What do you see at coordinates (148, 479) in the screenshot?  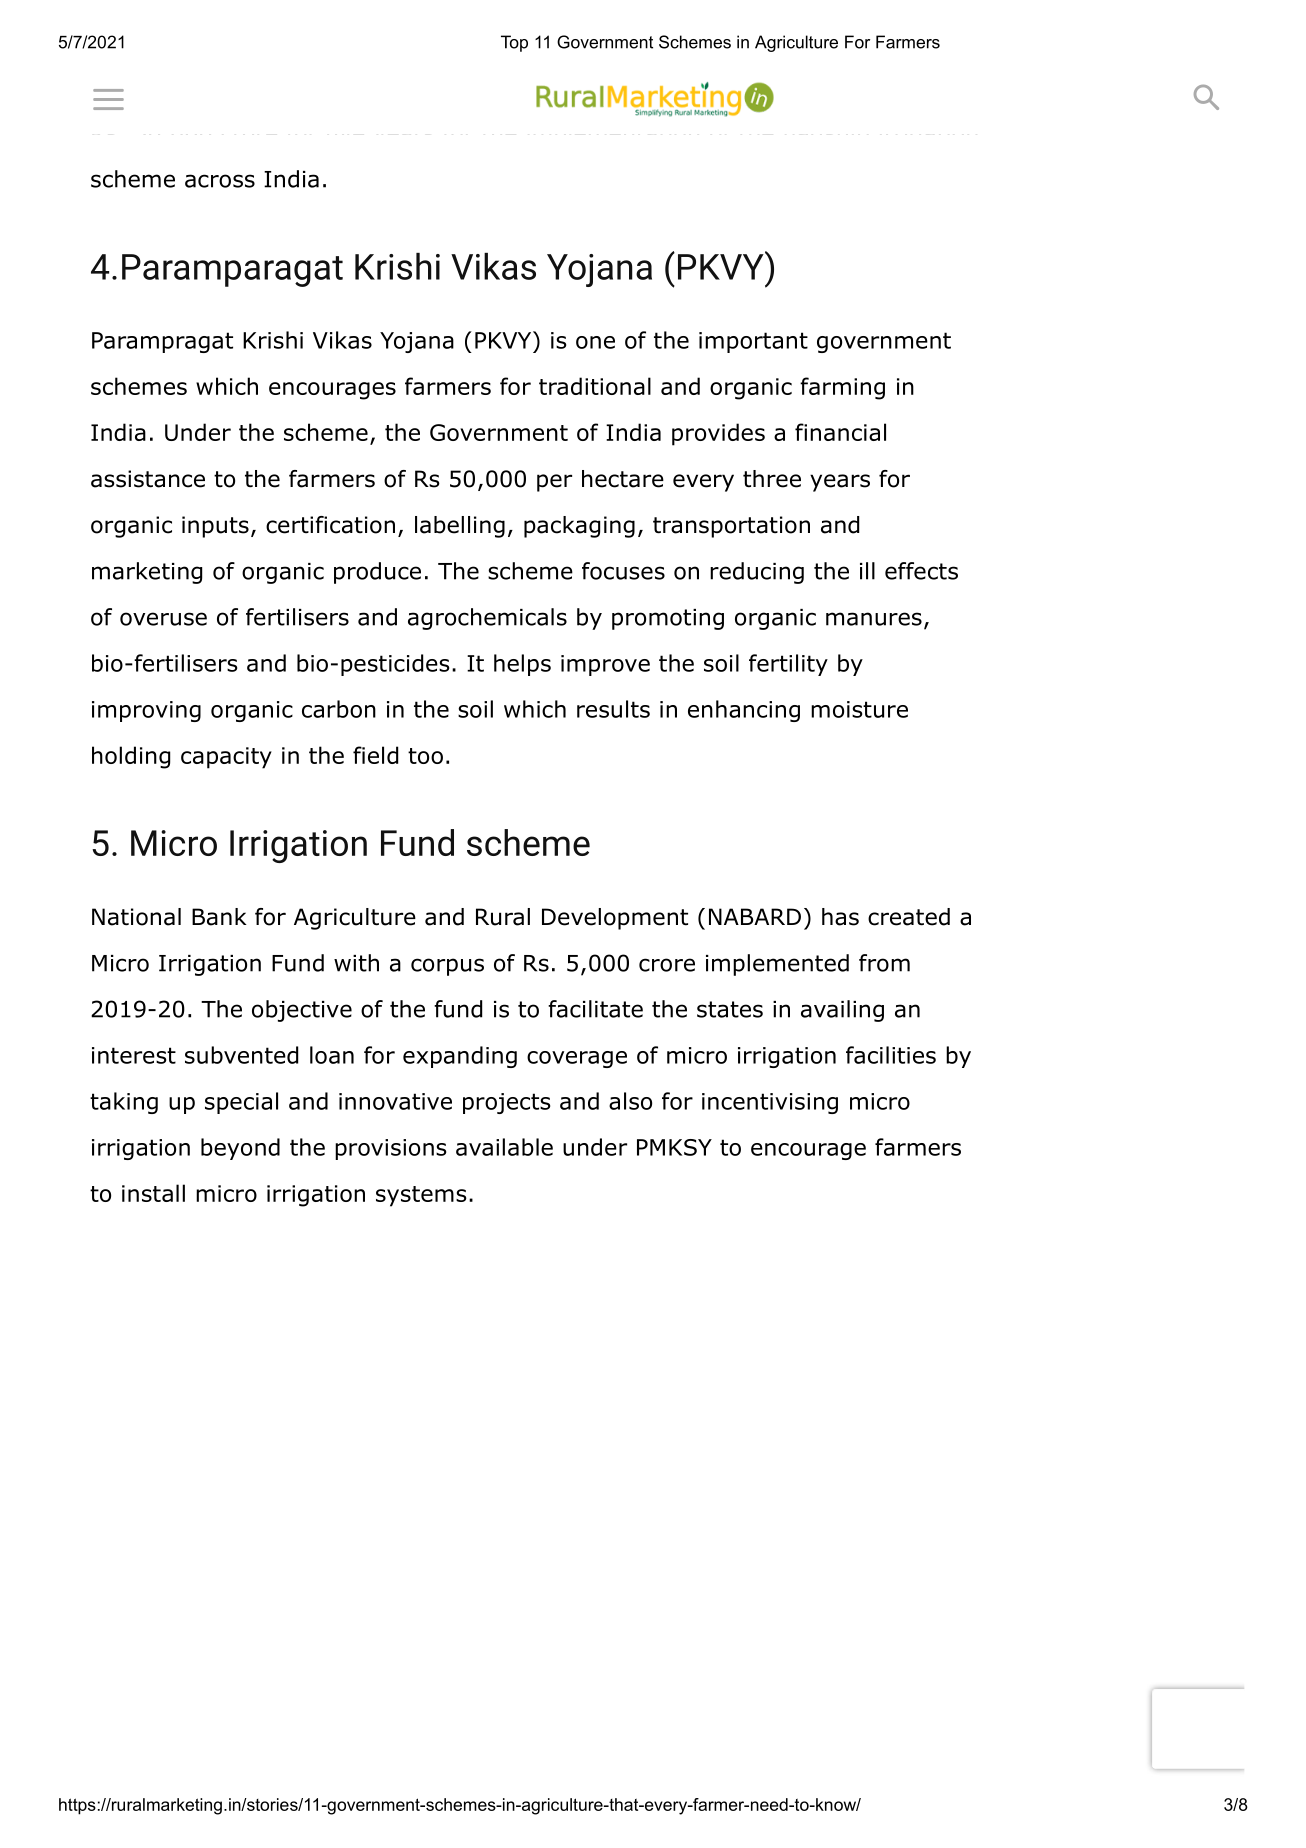 I see `assistance` at bounding box center [148, 479].
